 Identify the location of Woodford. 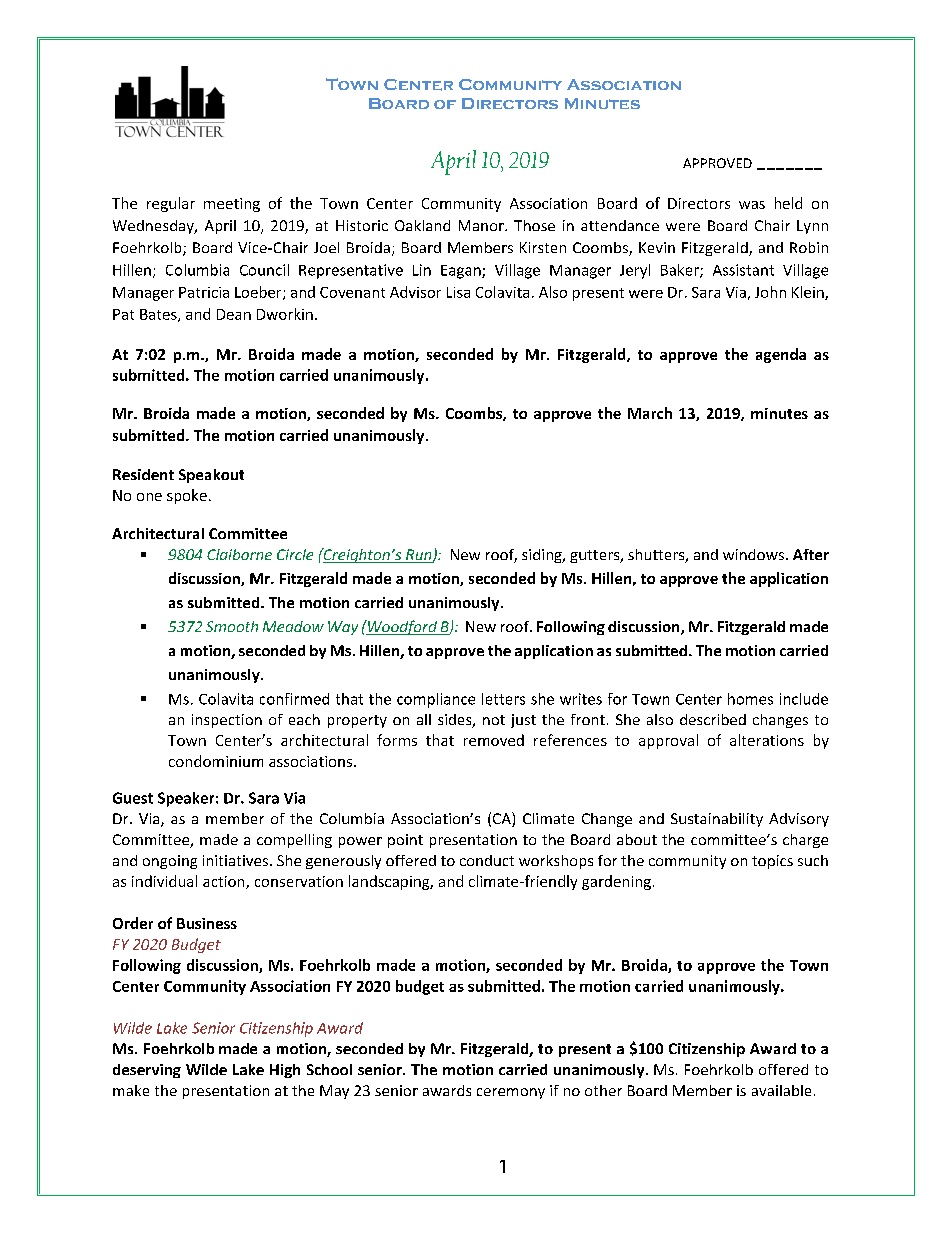
(402, 627).
